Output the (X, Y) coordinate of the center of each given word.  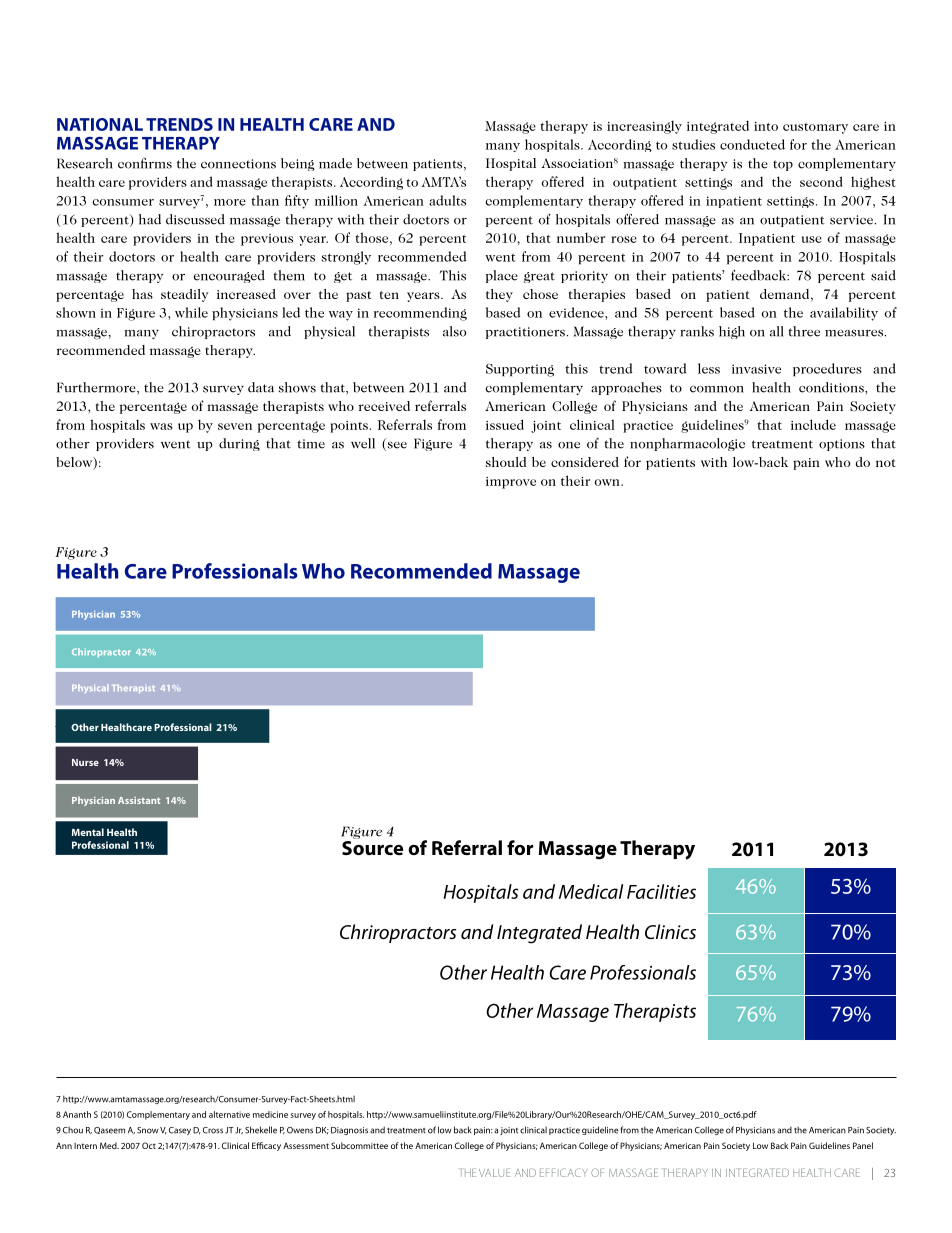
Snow (148, 1130)
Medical (591, 891)
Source (372, 848)
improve (511, 483)
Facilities (661, 891)
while (191, 312)
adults (447, 200)
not (886, 463)
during (239, 444)
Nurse (85, 762)
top (783, 165)
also (454, 331)
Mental (88, 832)
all (777, 331)
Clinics (670, 931)
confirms (145, 163)
